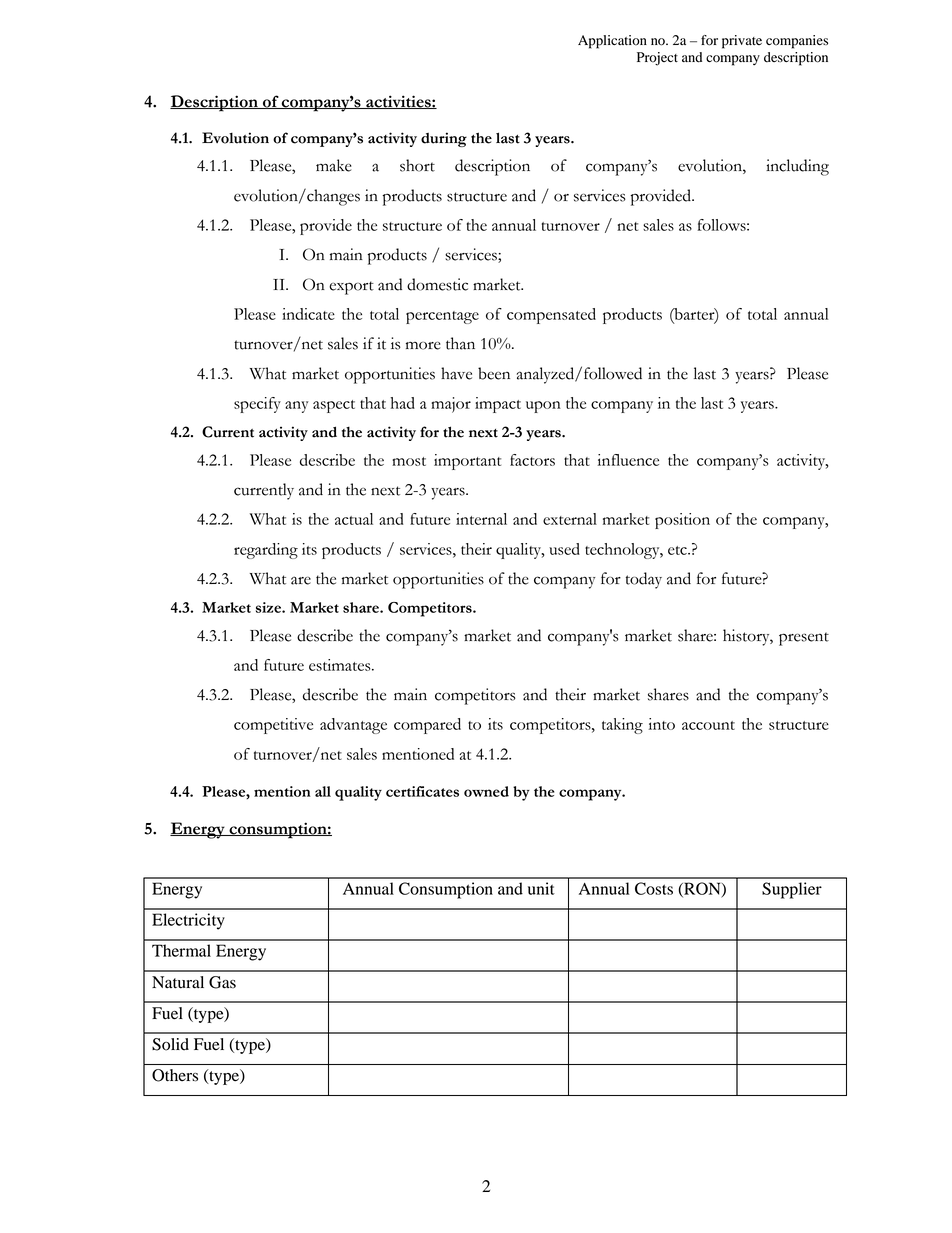 This screenshot has height=1233, width=952. I want to click on internal, so click(481, 519).
